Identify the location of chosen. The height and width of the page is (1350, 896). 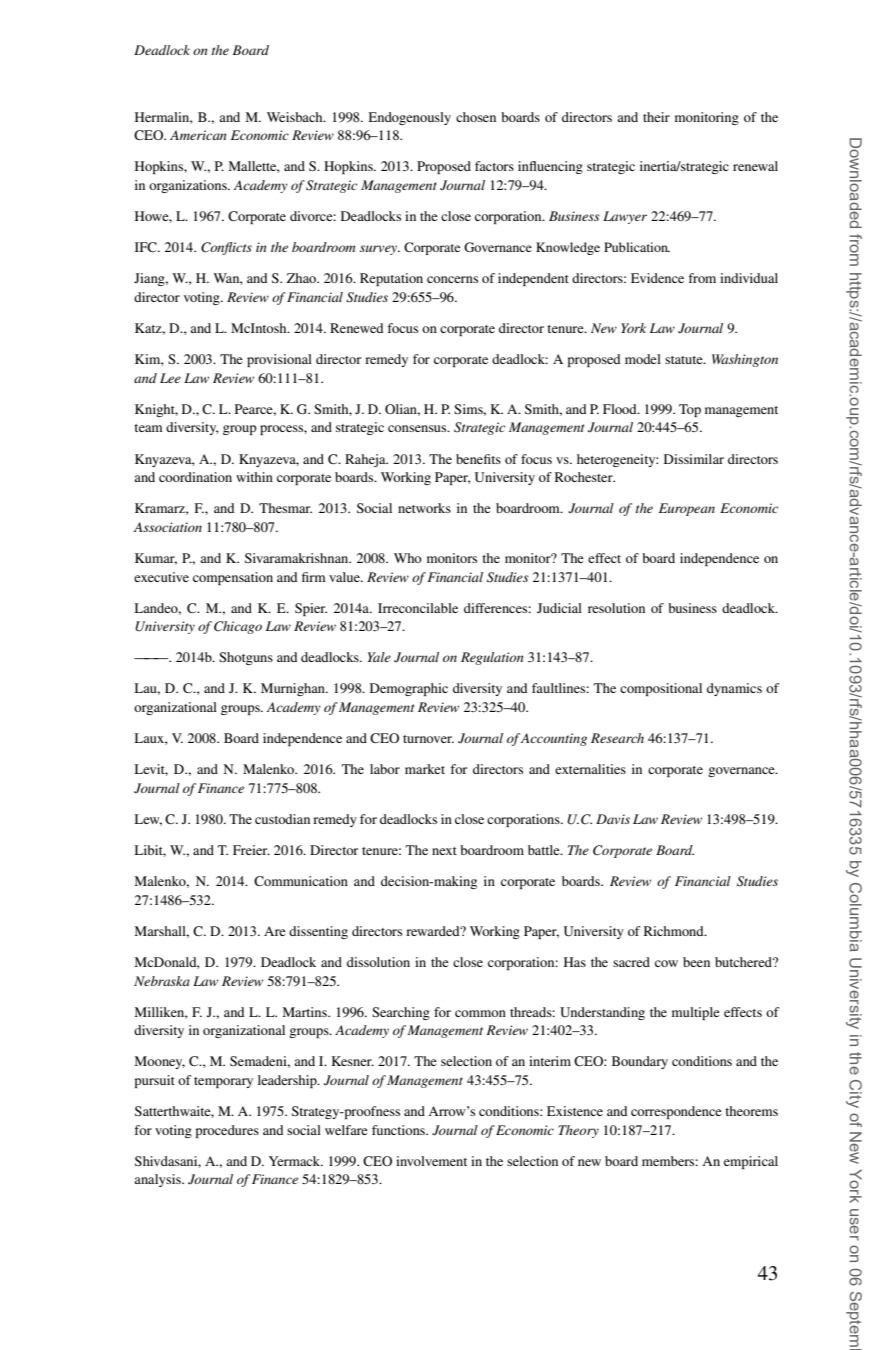
(476, 117).
